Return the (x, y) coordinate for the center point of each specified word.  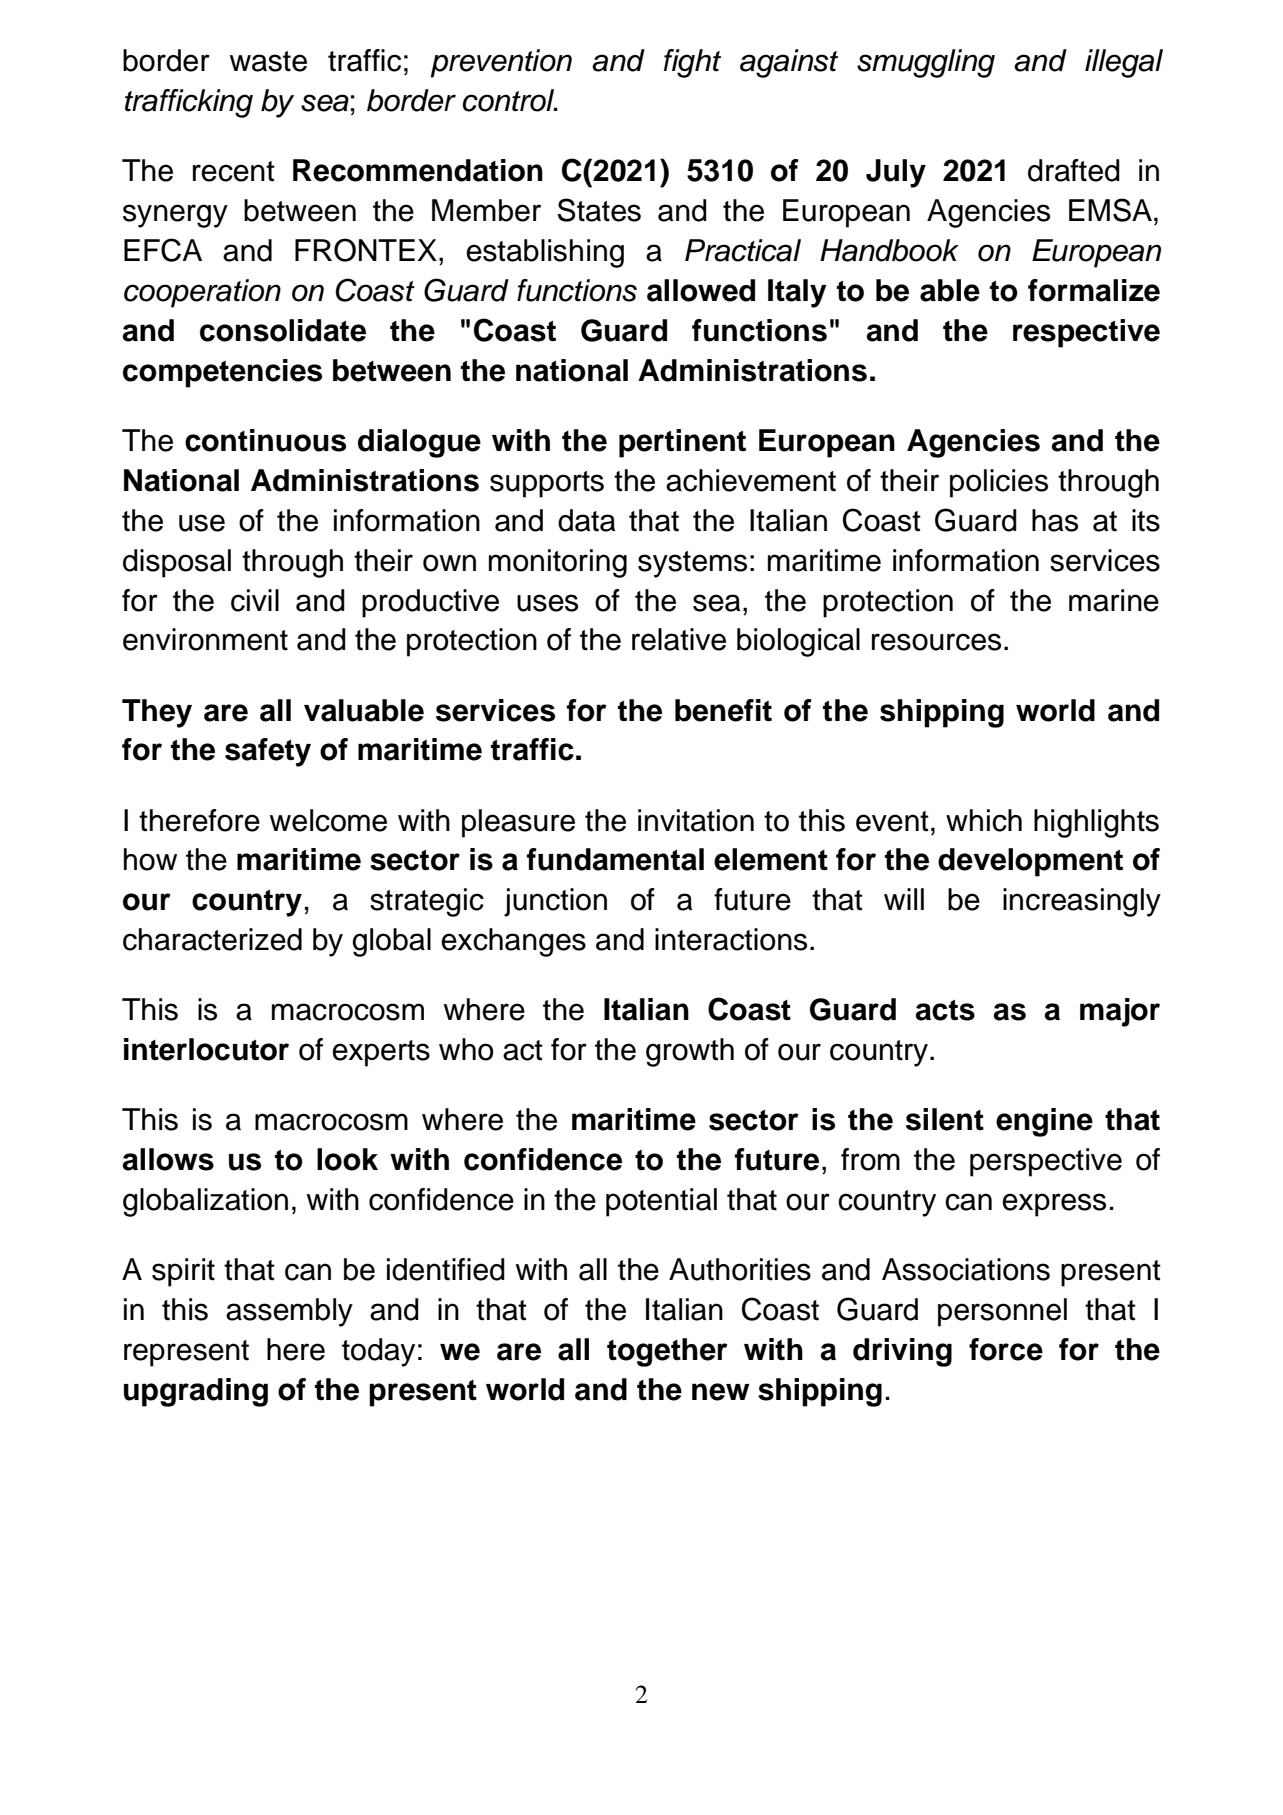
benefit (723, 710)
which (984, 820)
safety (268, 752)
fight (692, 63)
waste (268, 61)
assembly (289, 1312)
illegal (1124, 63)
